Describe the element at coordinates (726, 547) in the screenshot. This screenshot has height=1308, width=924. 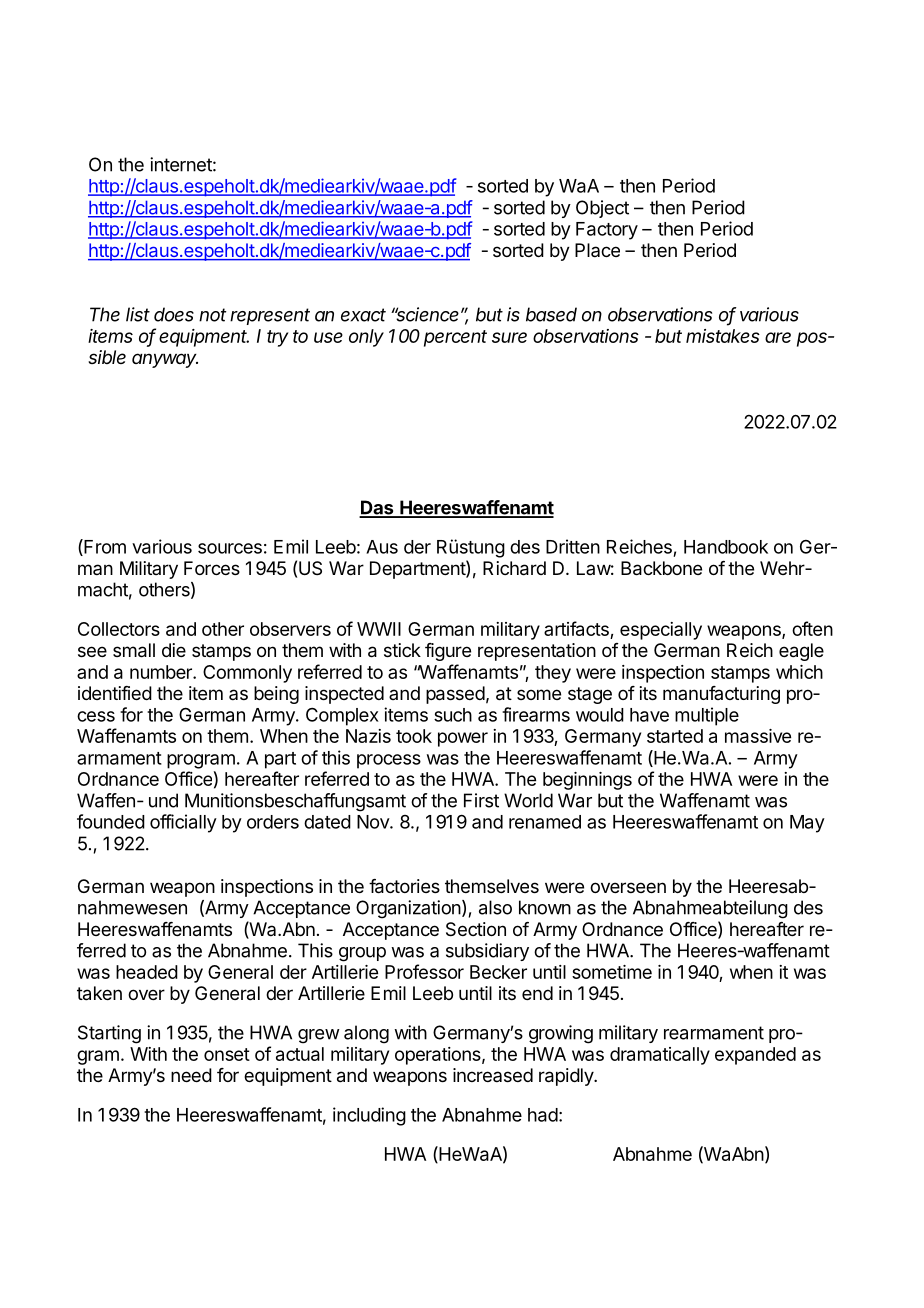
I see `Handbook` at that location.
